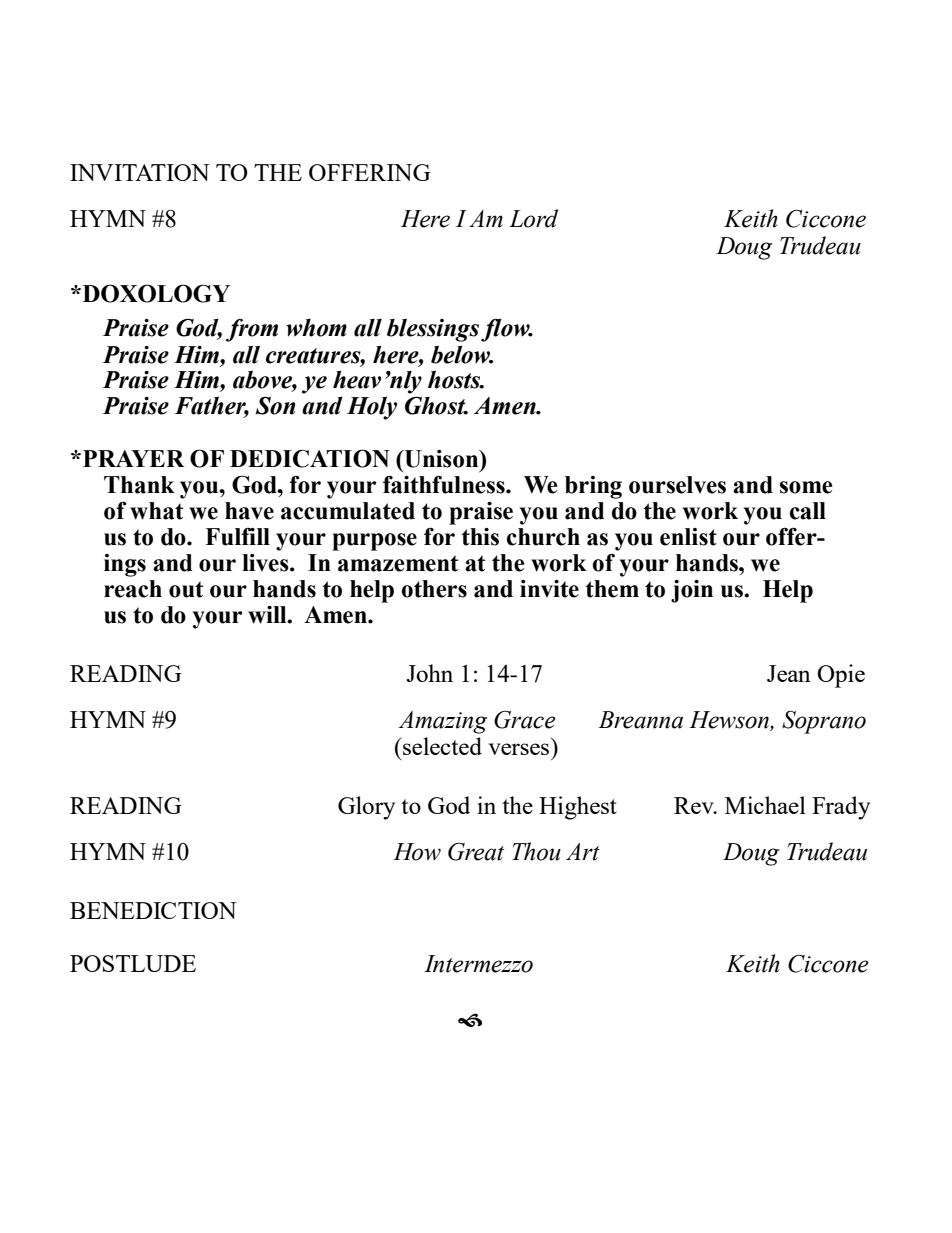 This screenshot has width=952, height=1233. I want to click on lives, so click(266, 563).
